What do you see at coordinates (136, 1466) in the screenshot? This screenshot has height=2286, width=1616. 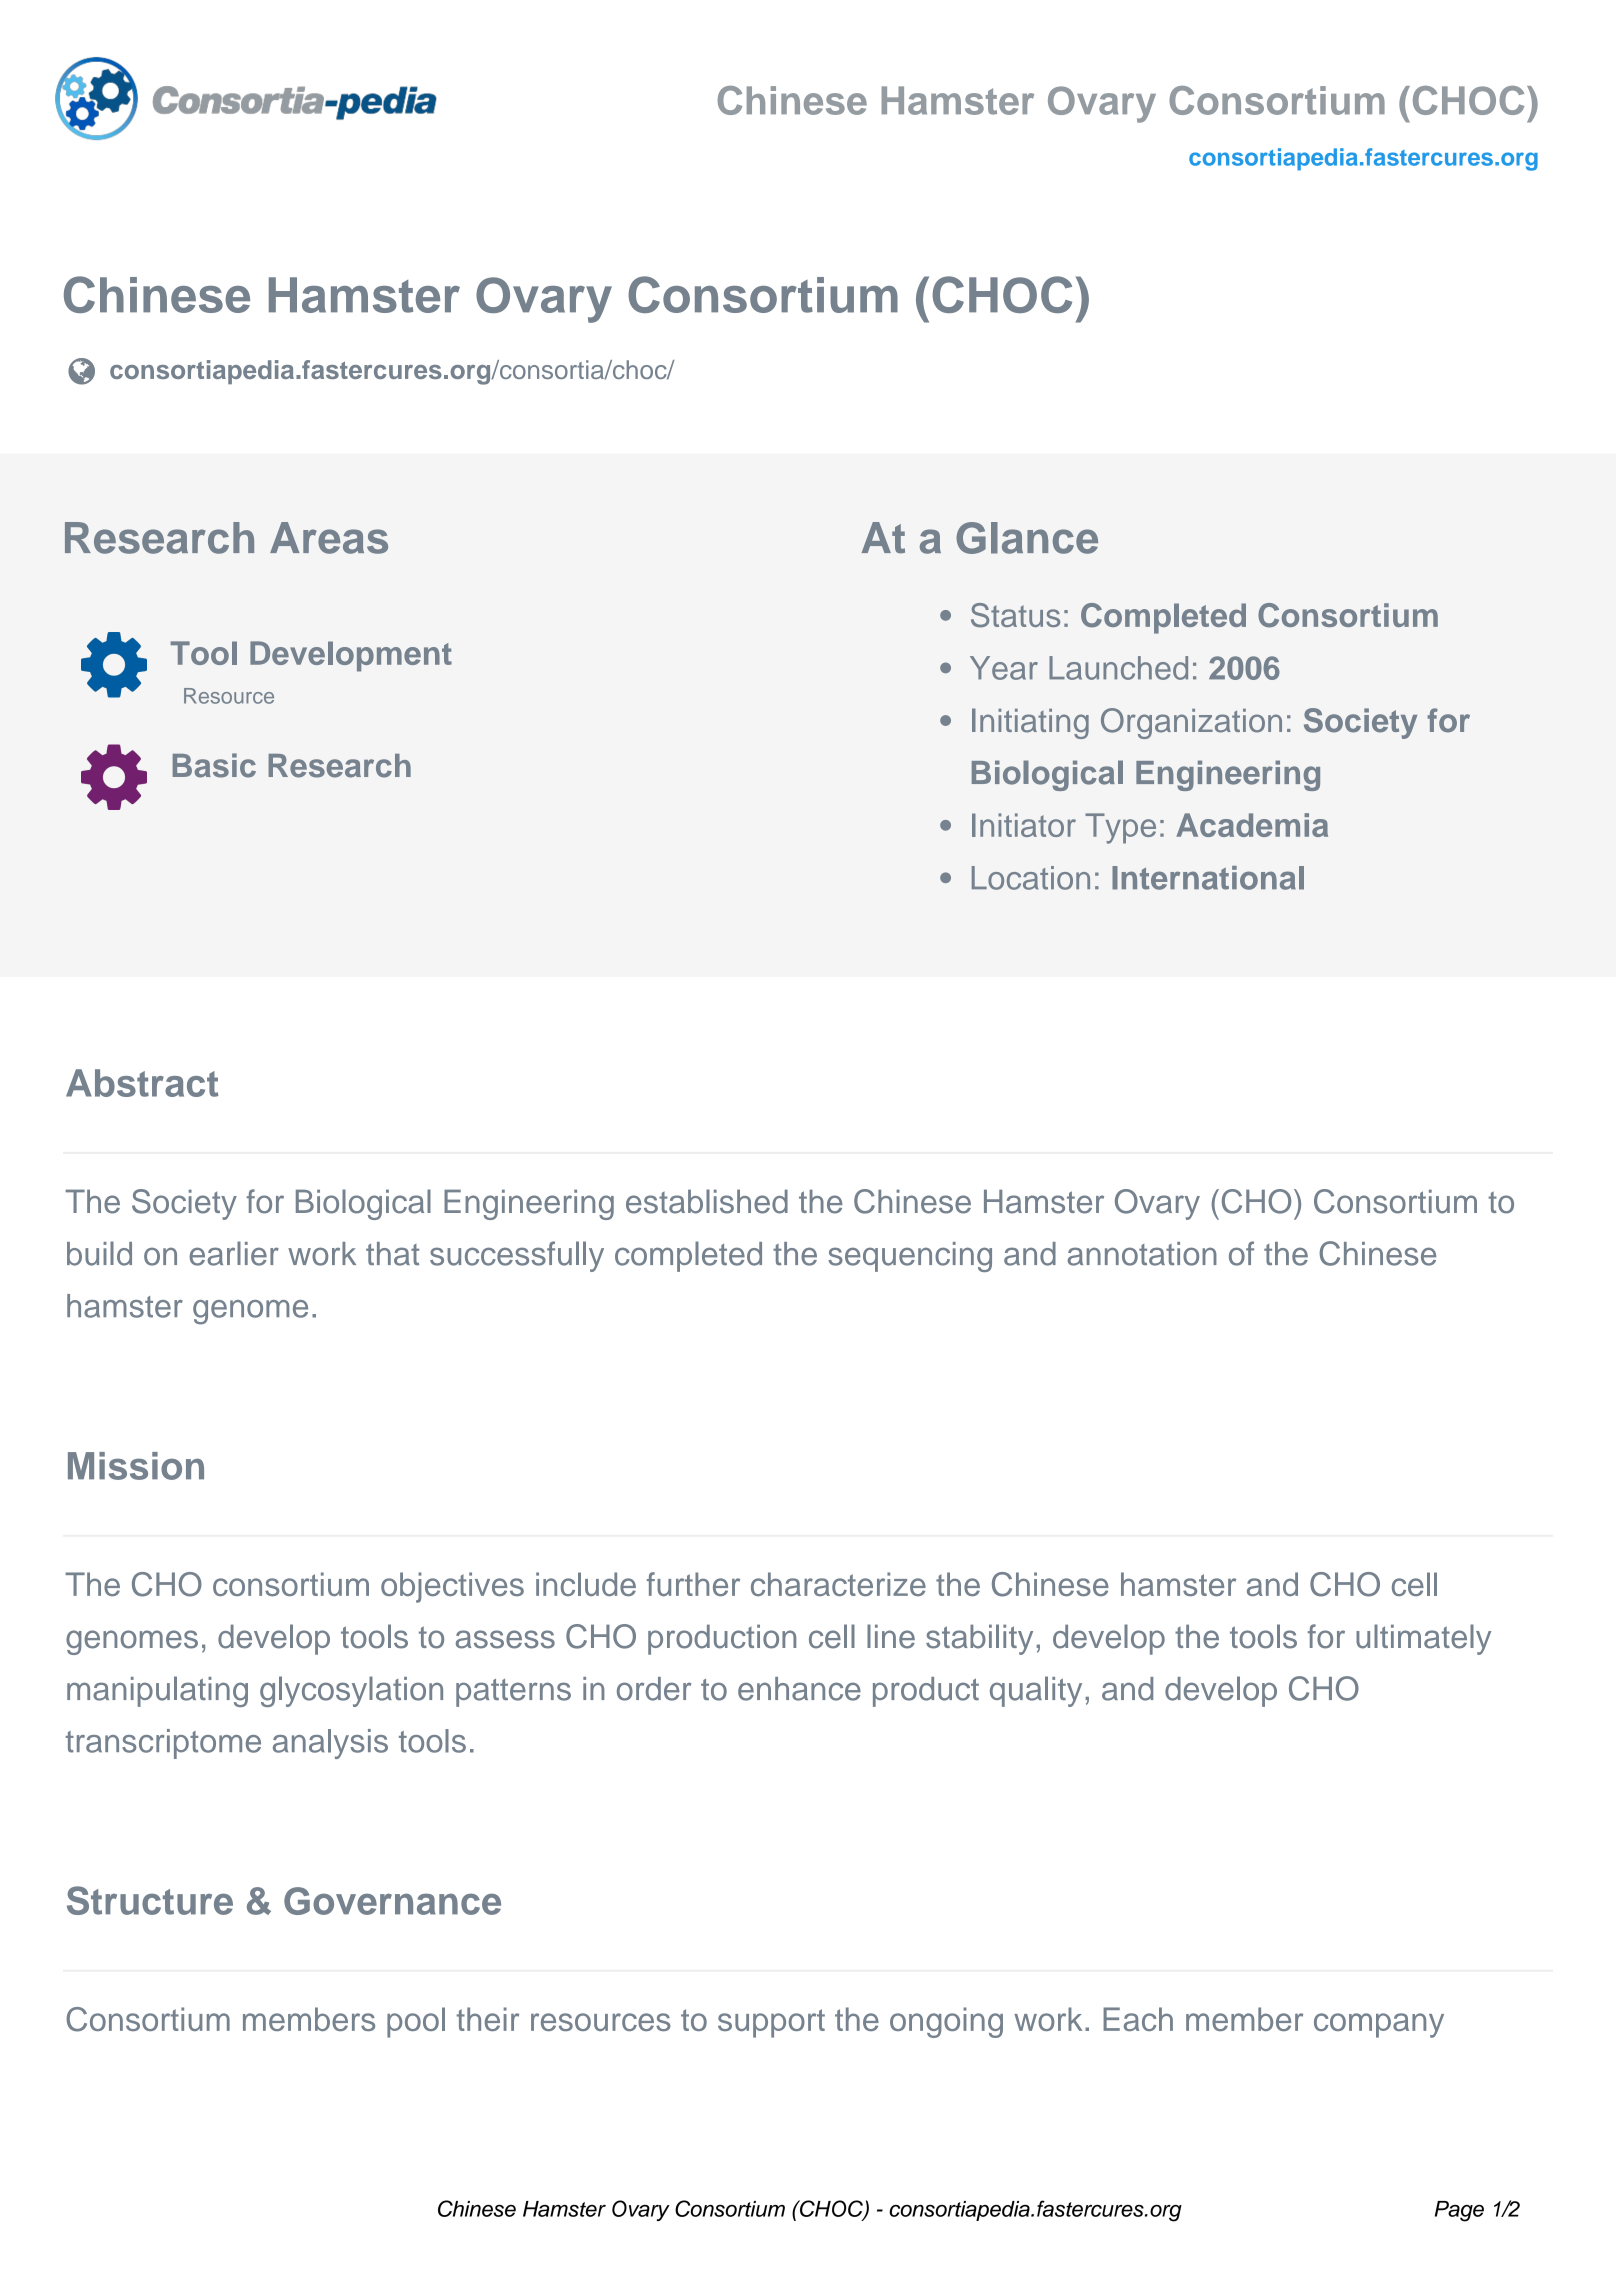 I see `Mission` at bounding box center [136, 1466].
